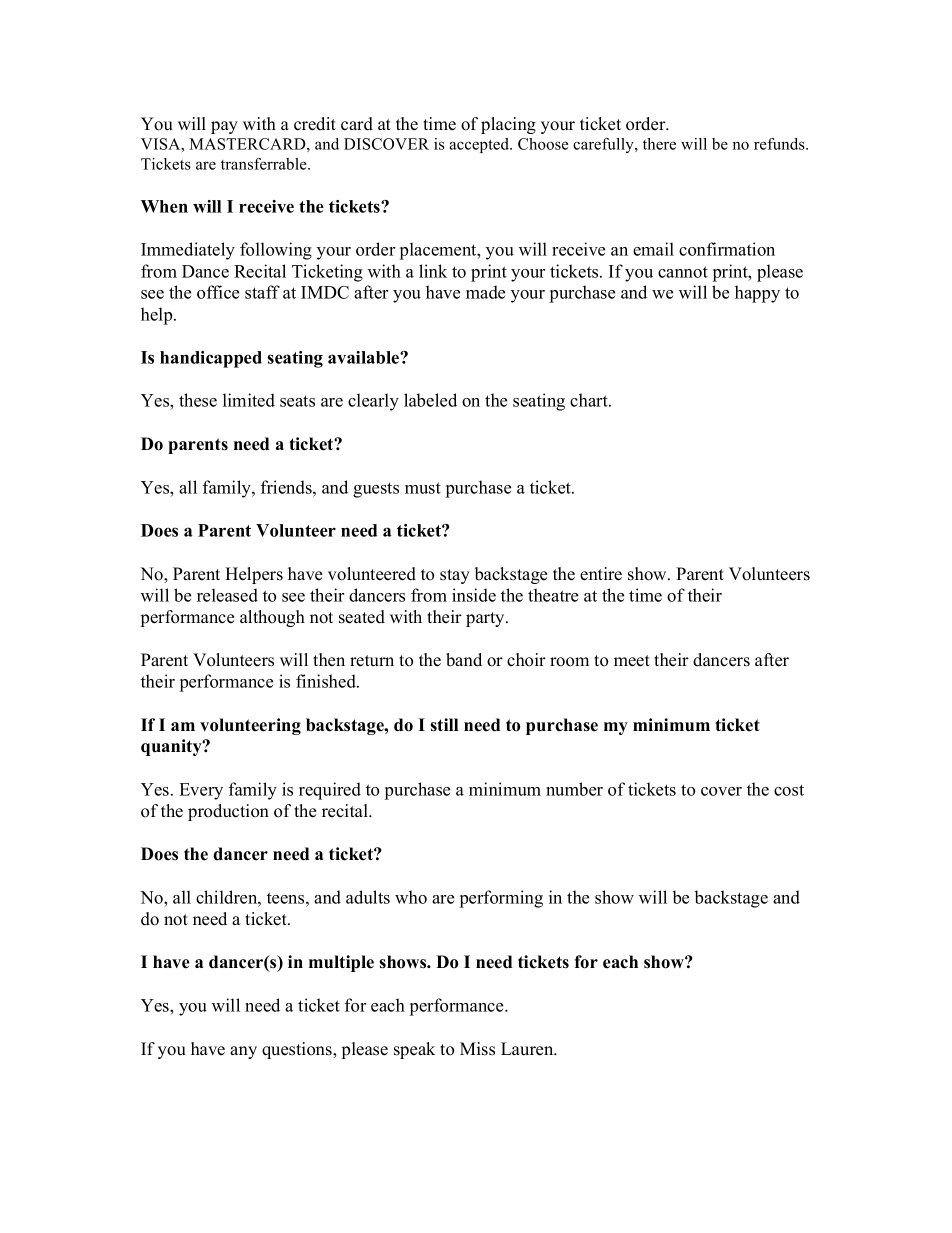 This document has width=952, height=1233. Describe the element at coordinates (423, 488) in the document. I see `must` at that location.
